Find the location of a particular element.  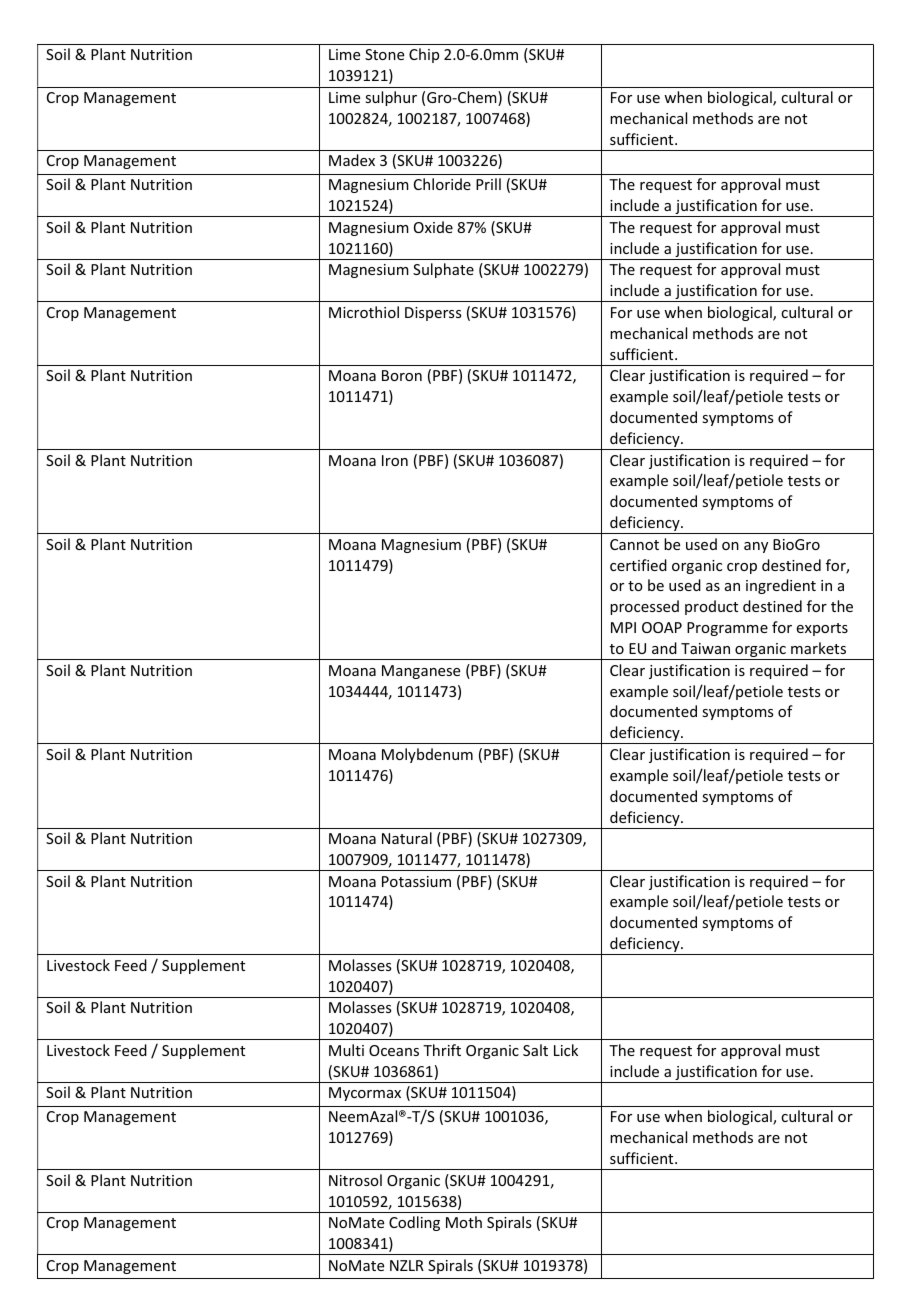

MPI is located at coordinates (623, 627).
